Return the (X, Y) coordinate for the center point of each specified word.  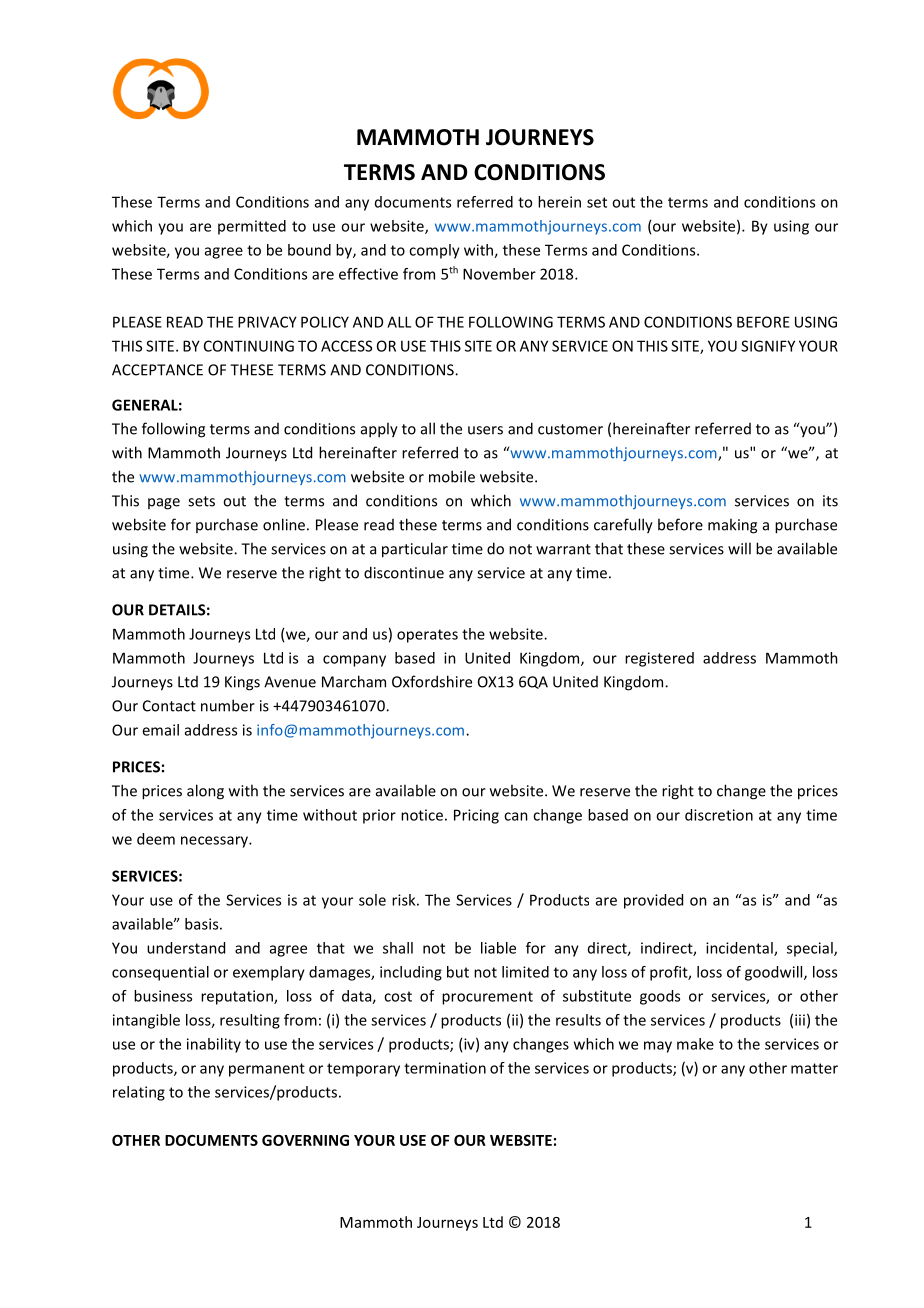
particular (415, 550)
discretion (719, 815)
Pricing (476, 816)
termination (445, 1068)
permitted (252, 227)
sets (201, 501)
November (499, 274)
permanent (267, 1070)
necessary (215, 842)
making (732, 526)
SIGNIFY (768, 346)
